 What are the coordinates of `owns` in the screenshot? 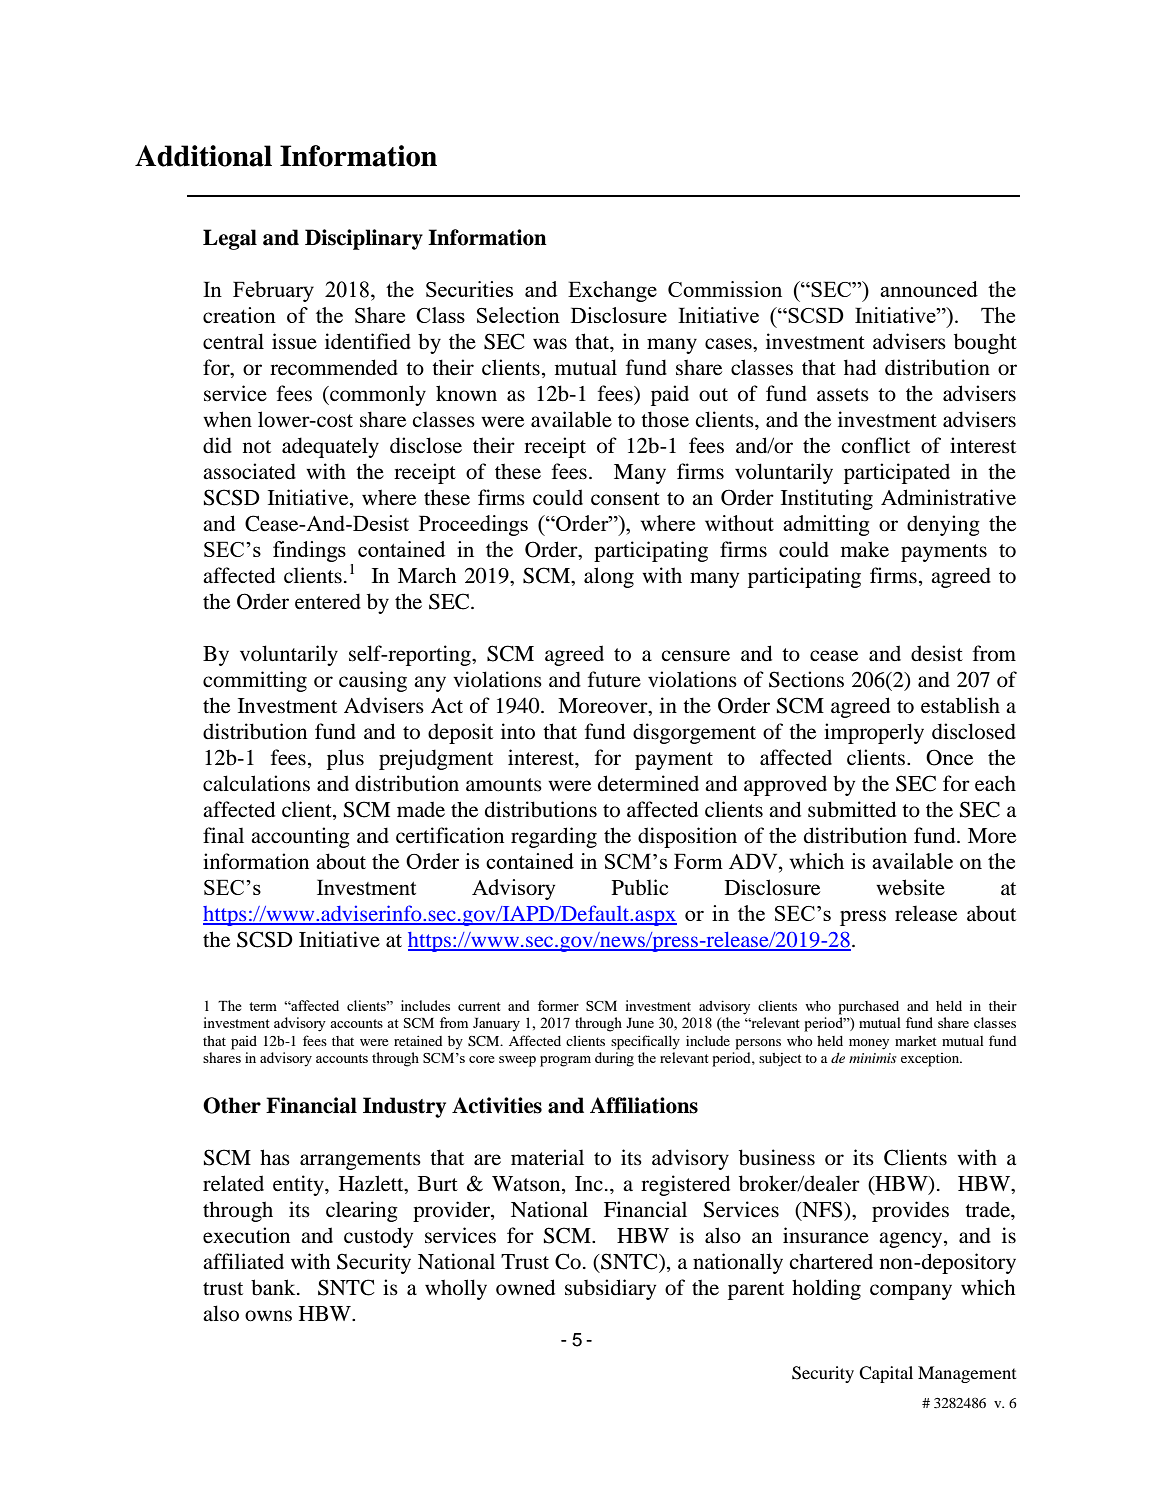 It's located at (268, 1316).
